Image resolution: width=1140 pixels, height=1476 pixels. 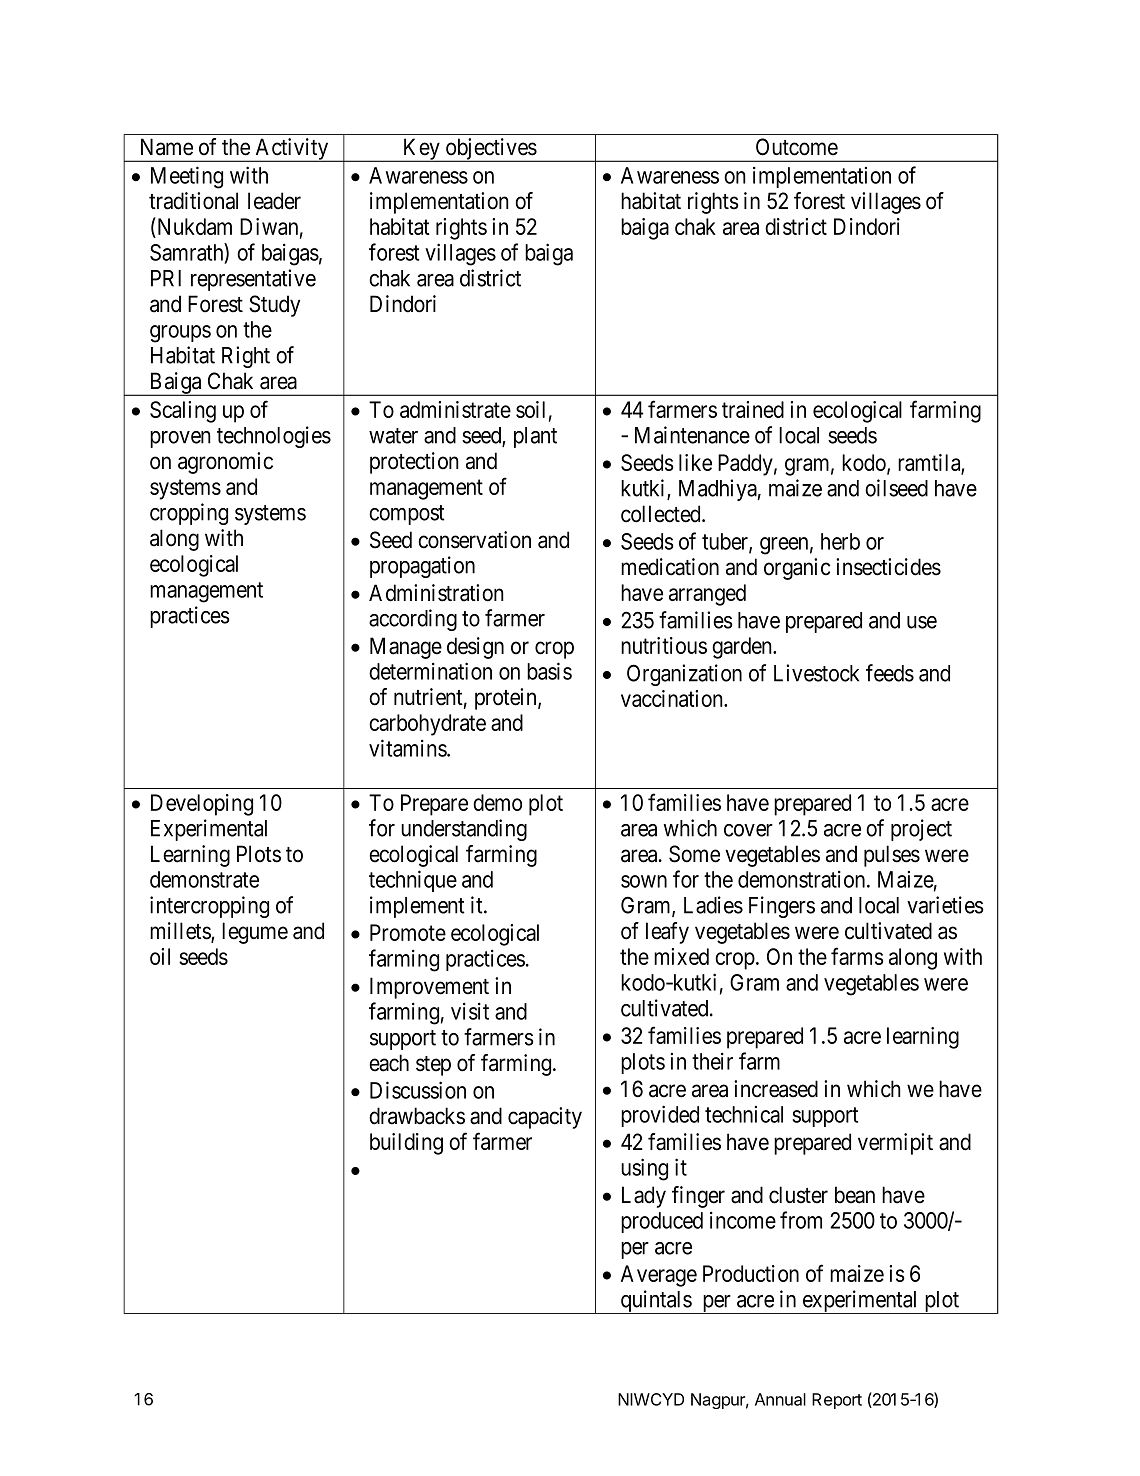 What do you see at coordinates (274, 201) in the document?
I see `leader` at bounding box center [274, 201].
